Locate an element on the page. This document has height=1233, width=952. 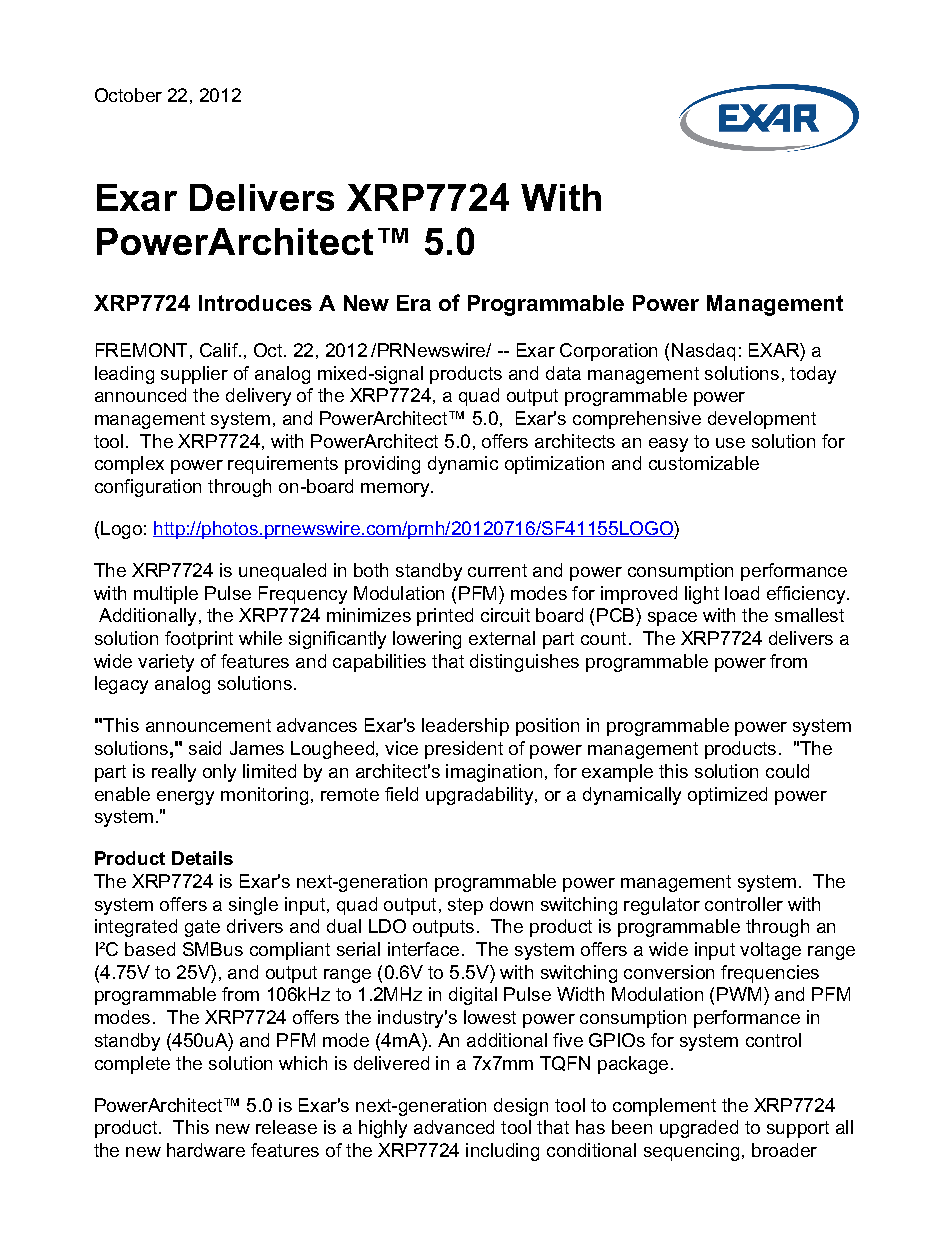
load is located at coordinates (742, 593).
